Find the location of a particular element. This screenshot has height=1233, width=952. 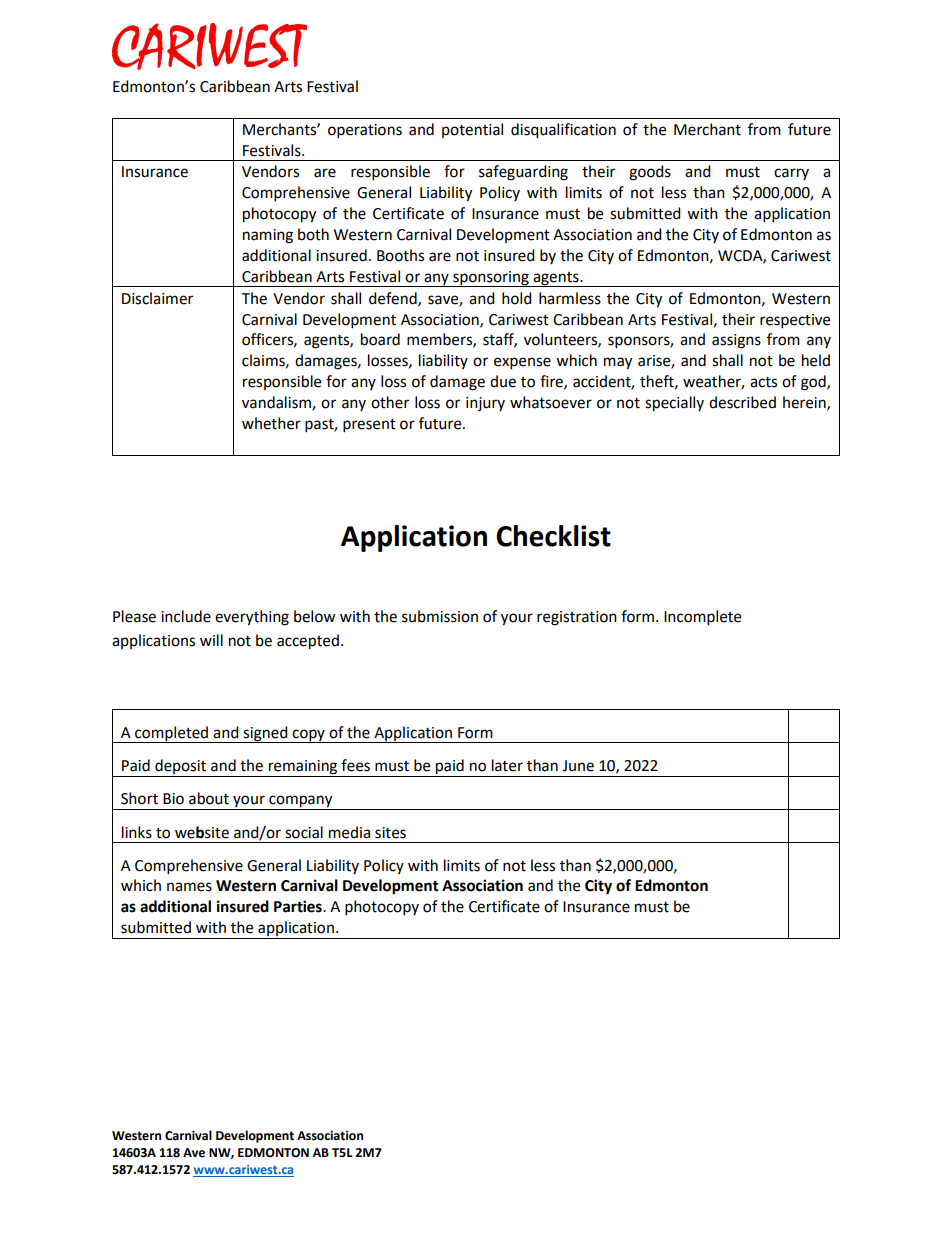

names is located at coordinates (189, 887).
